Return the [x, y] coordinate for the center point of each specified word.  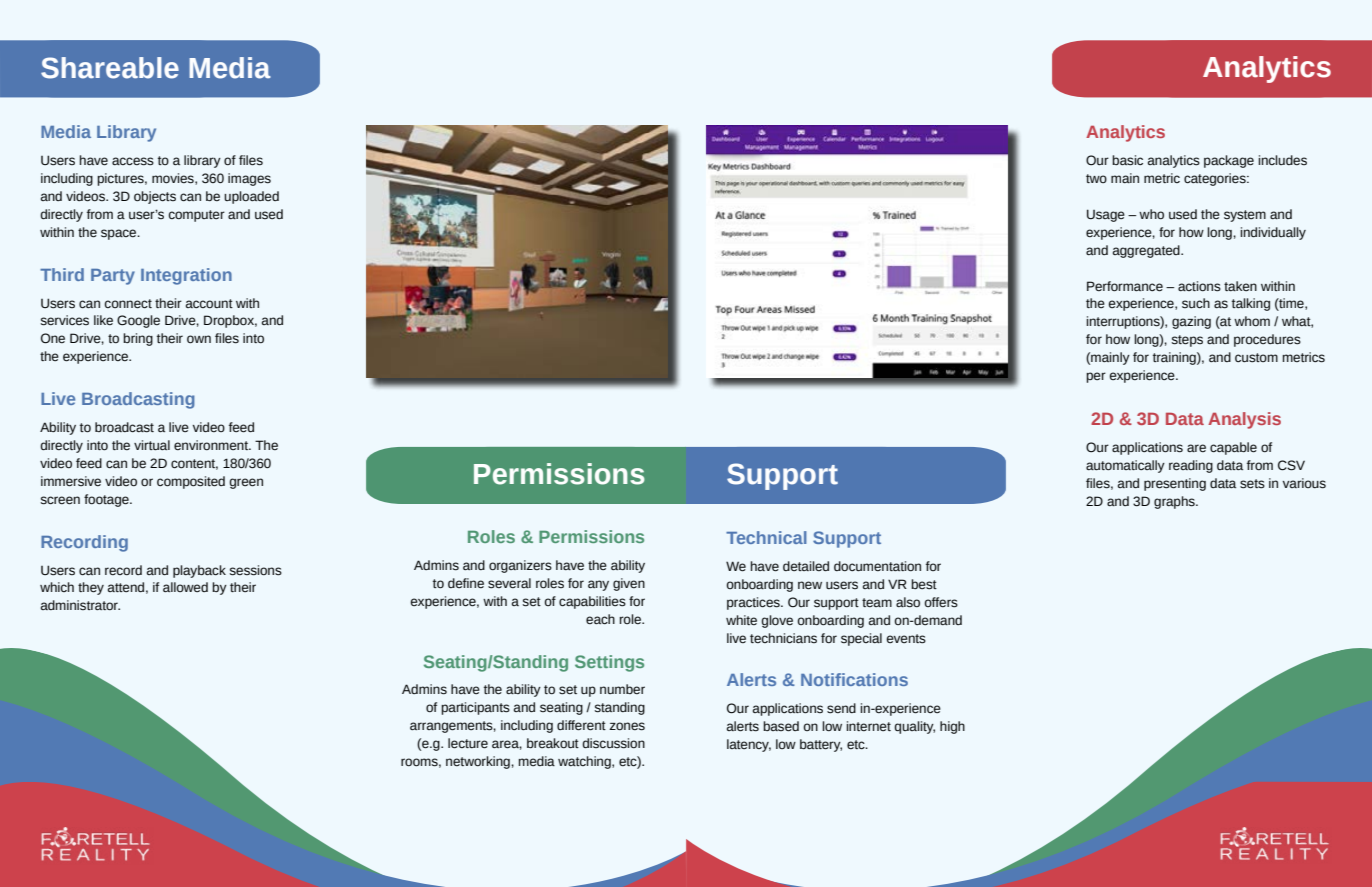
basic [1127, 160]
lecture [468, 743]
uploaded [251, 197]
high [952, 727]
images [249, 179]
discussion [613, 743]
